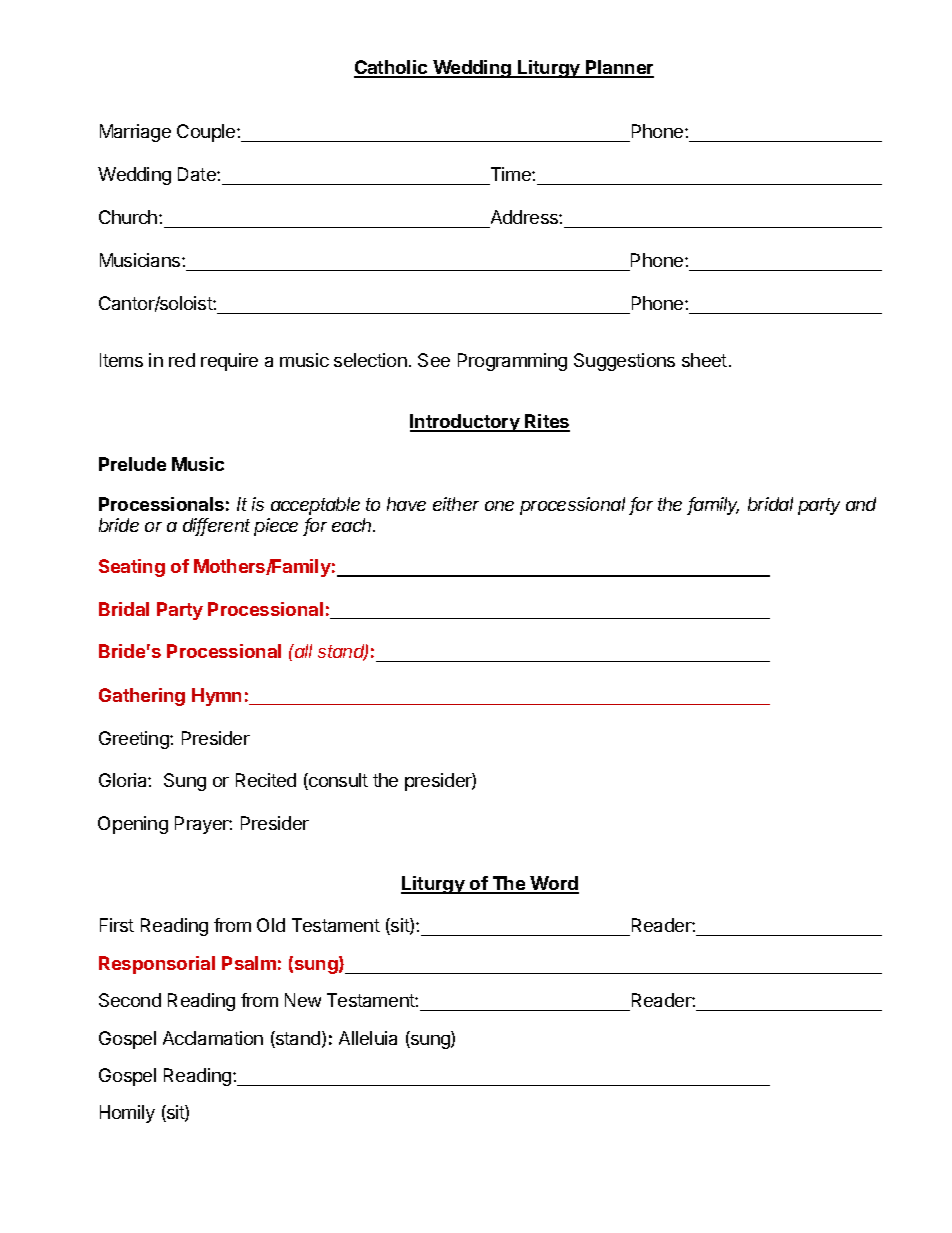 This page has height=1233, width=952. I want to click on Greeting, so click(135, 740).
